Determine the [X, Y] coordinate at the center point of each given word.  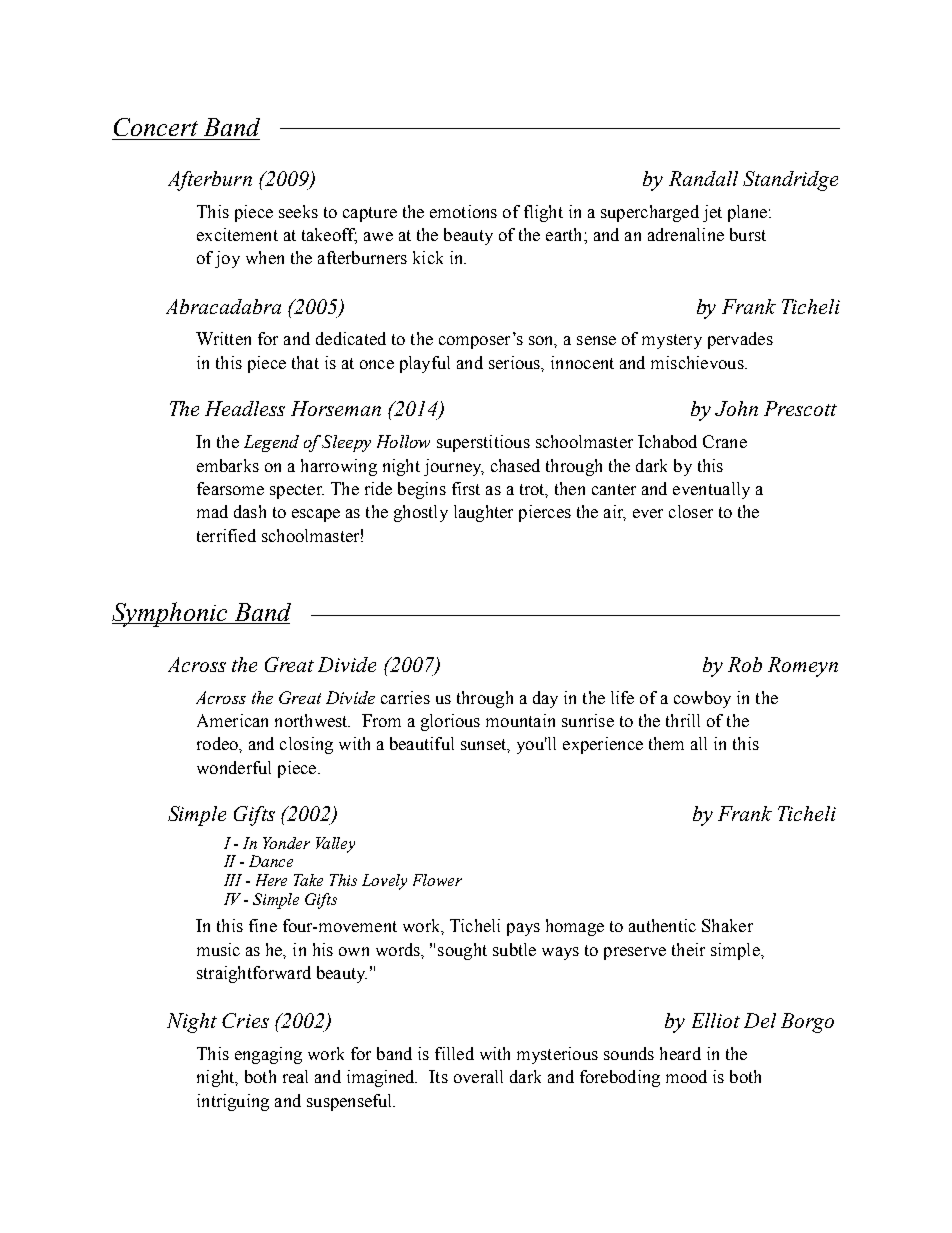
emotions [463, 211]
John [736, 408]
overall [478, 1076]
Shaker [727, 925]
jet [712, 213]
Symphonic [171, 614]
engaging [268, 1055]
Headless [245, 408]
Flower [437, 880]
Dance [271, 861]
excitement [237, 234]
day [545, 699]
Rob [745, 664]
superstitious [483, 443]
